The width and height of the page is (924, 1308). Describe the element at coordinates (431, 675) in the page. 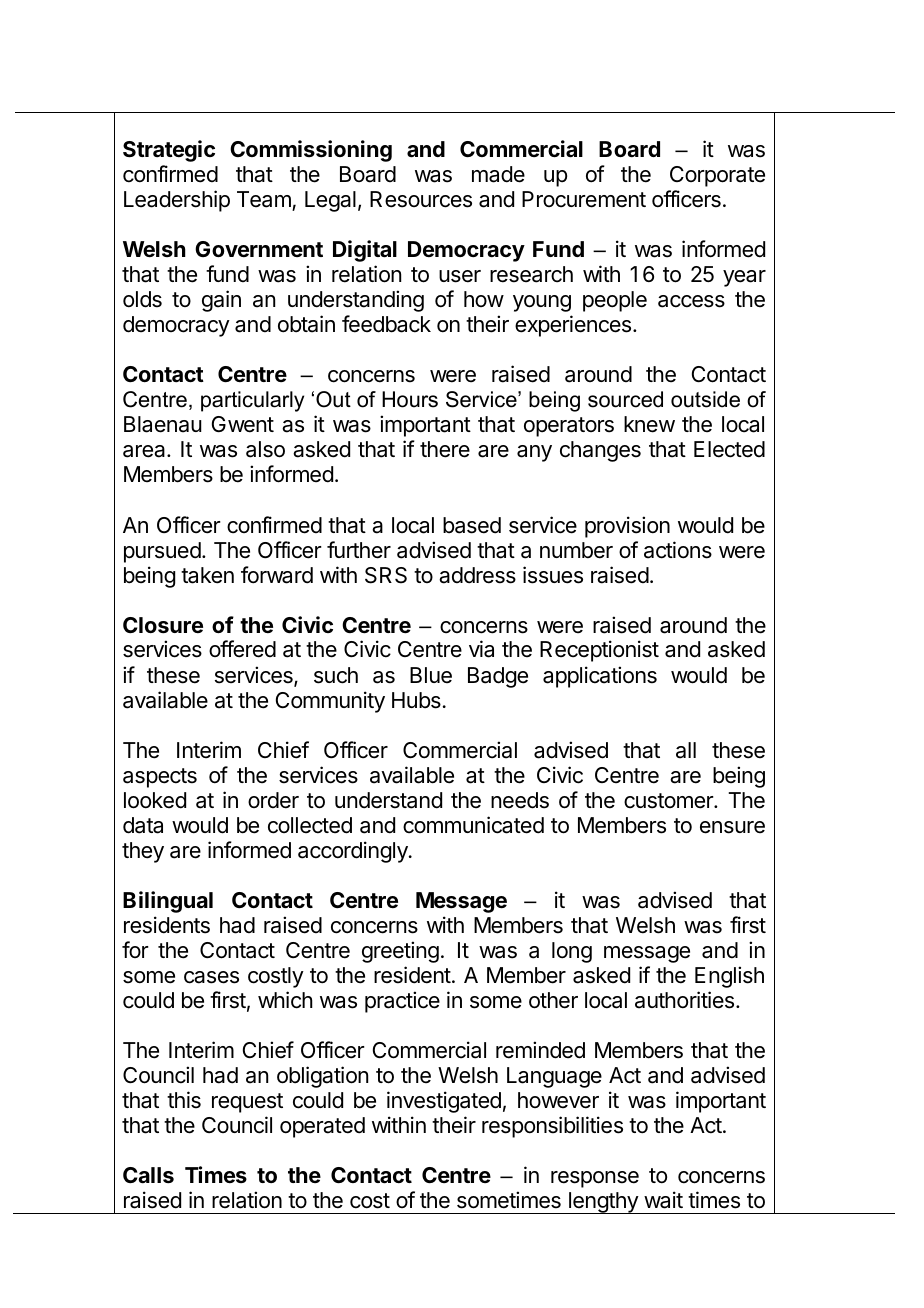

I see `Blue` at that location.
